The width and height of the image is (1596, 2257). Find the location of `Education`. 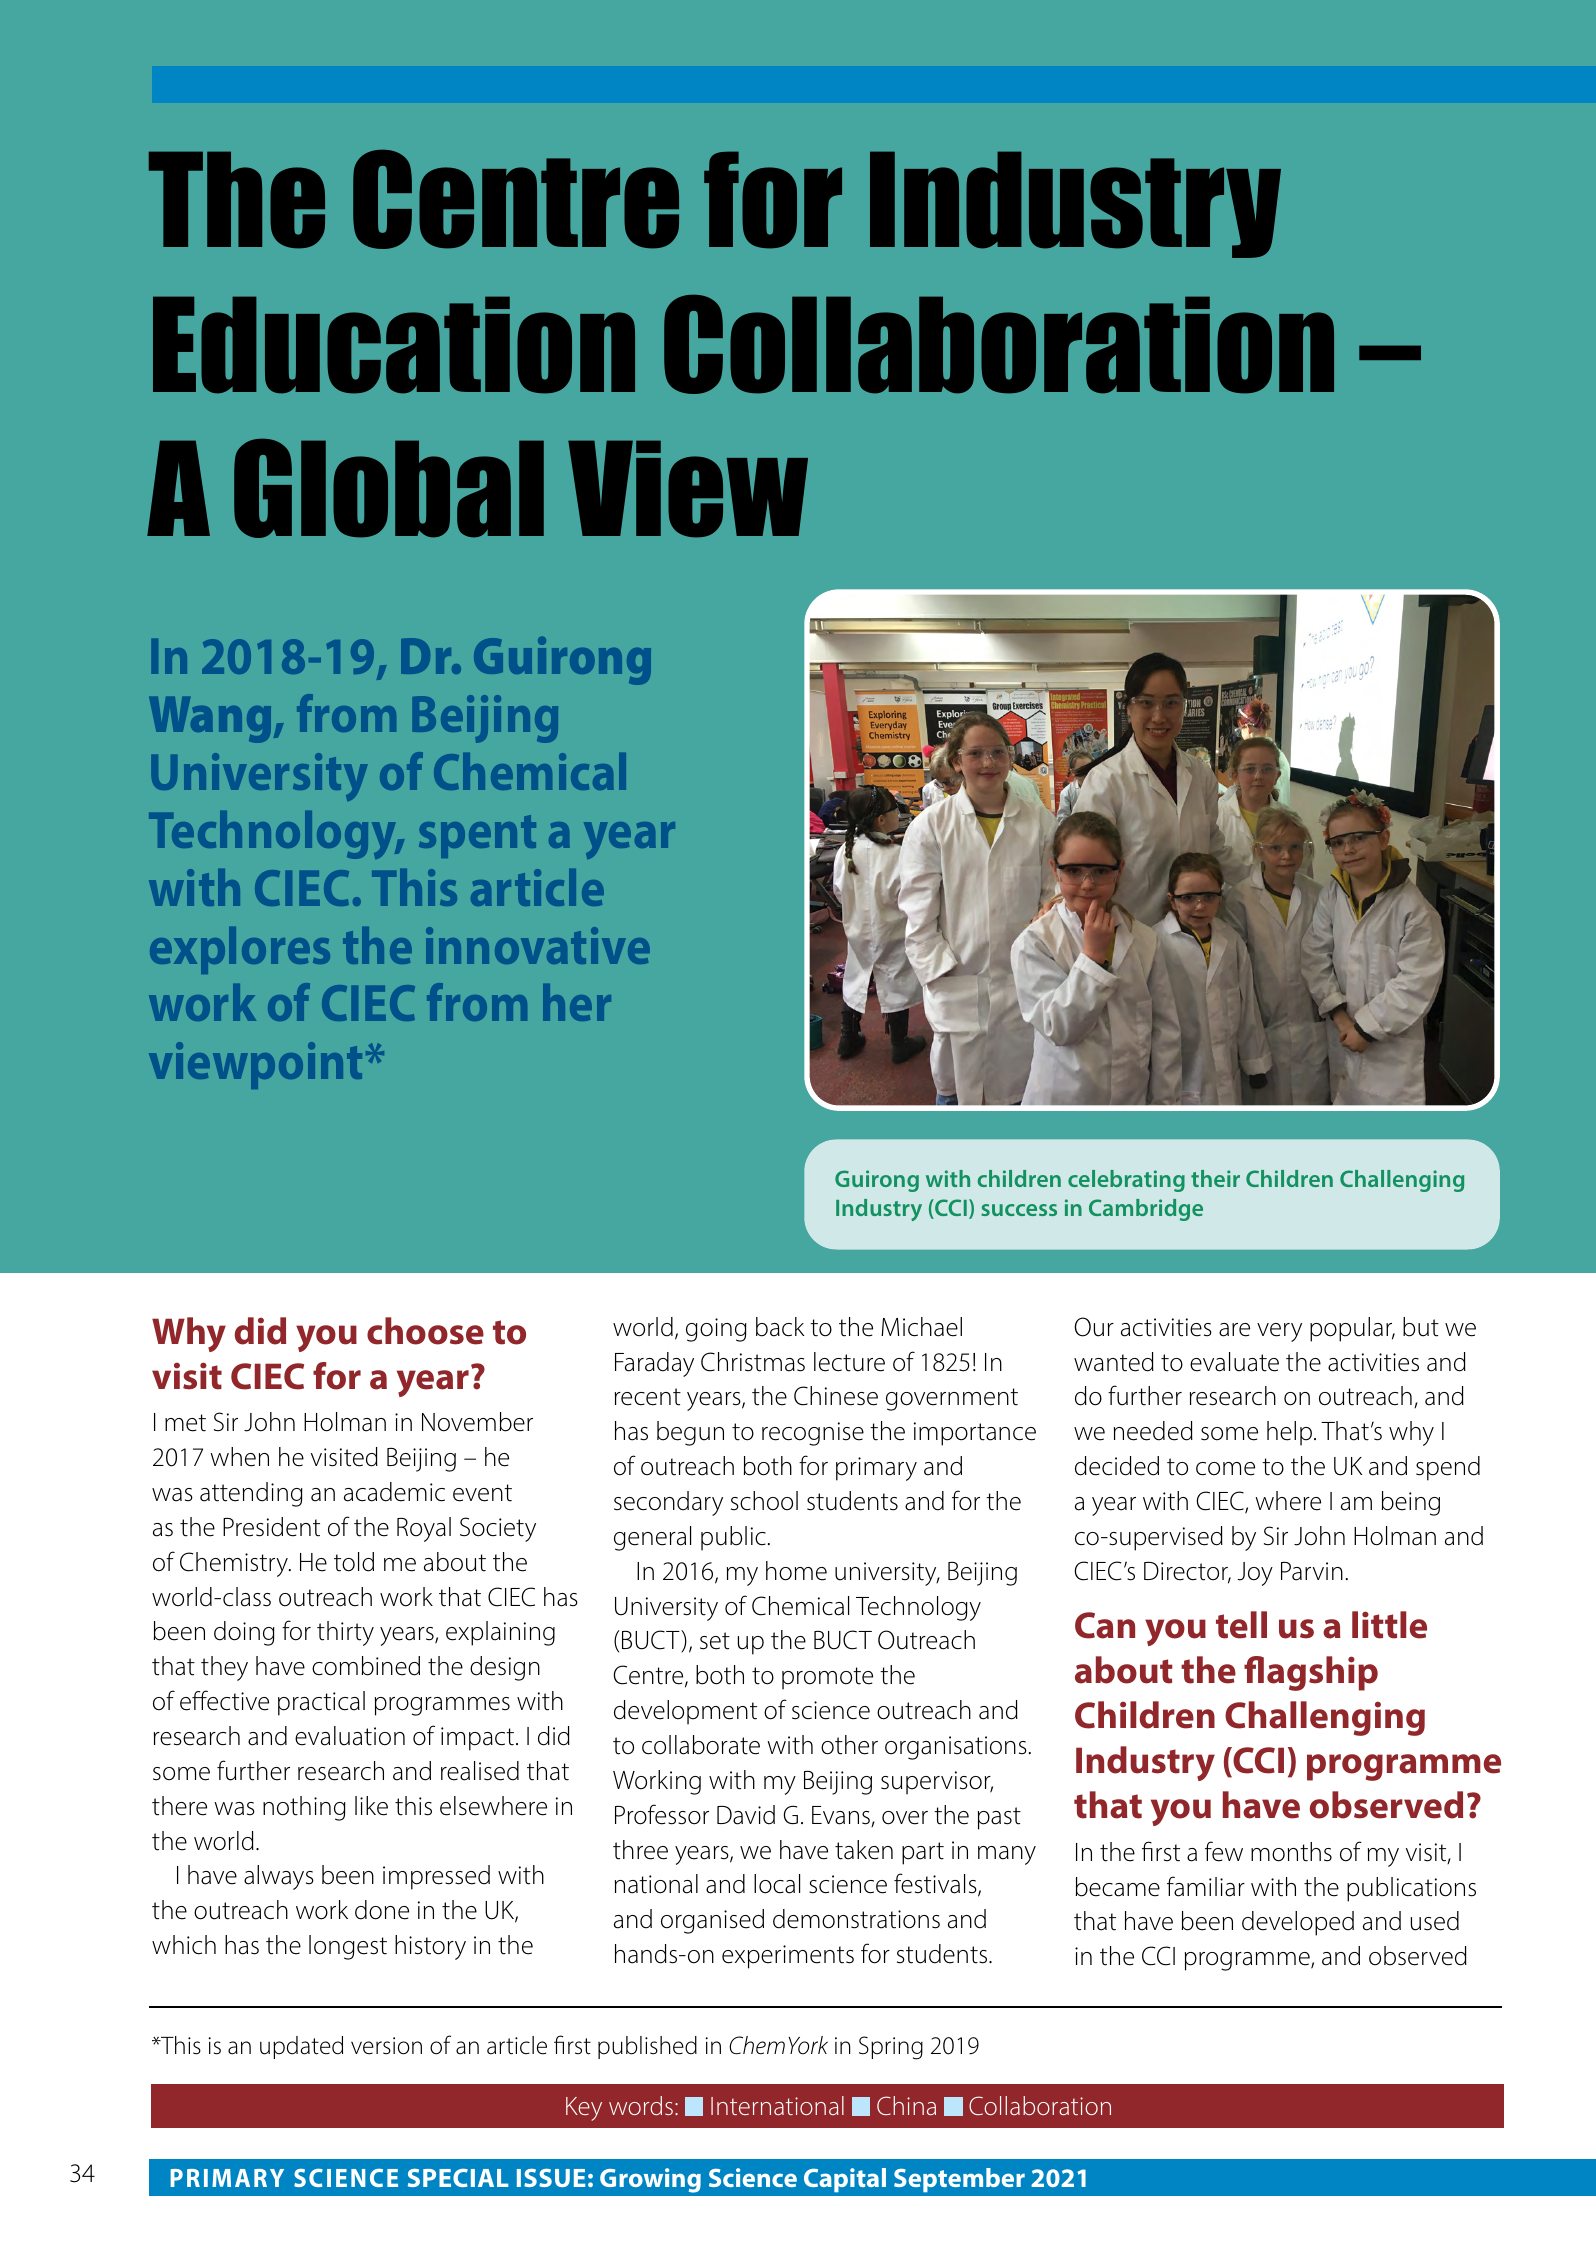

Education is located at coordinates (394, 345).
